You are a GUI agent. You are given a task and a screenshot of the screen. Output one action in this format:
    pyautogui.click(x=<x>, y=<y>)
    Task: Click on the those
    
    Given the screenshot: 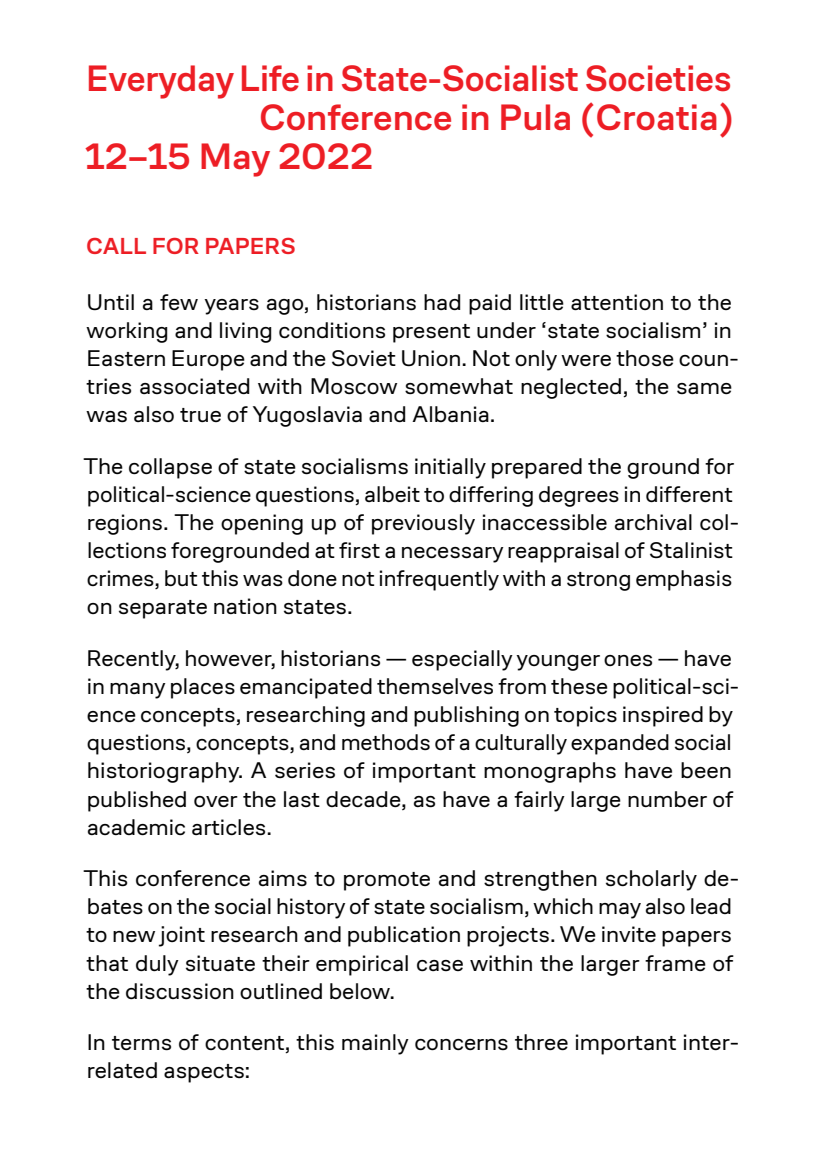 What is the action you would take?
    pyautogui.click(x=645, y=358)
